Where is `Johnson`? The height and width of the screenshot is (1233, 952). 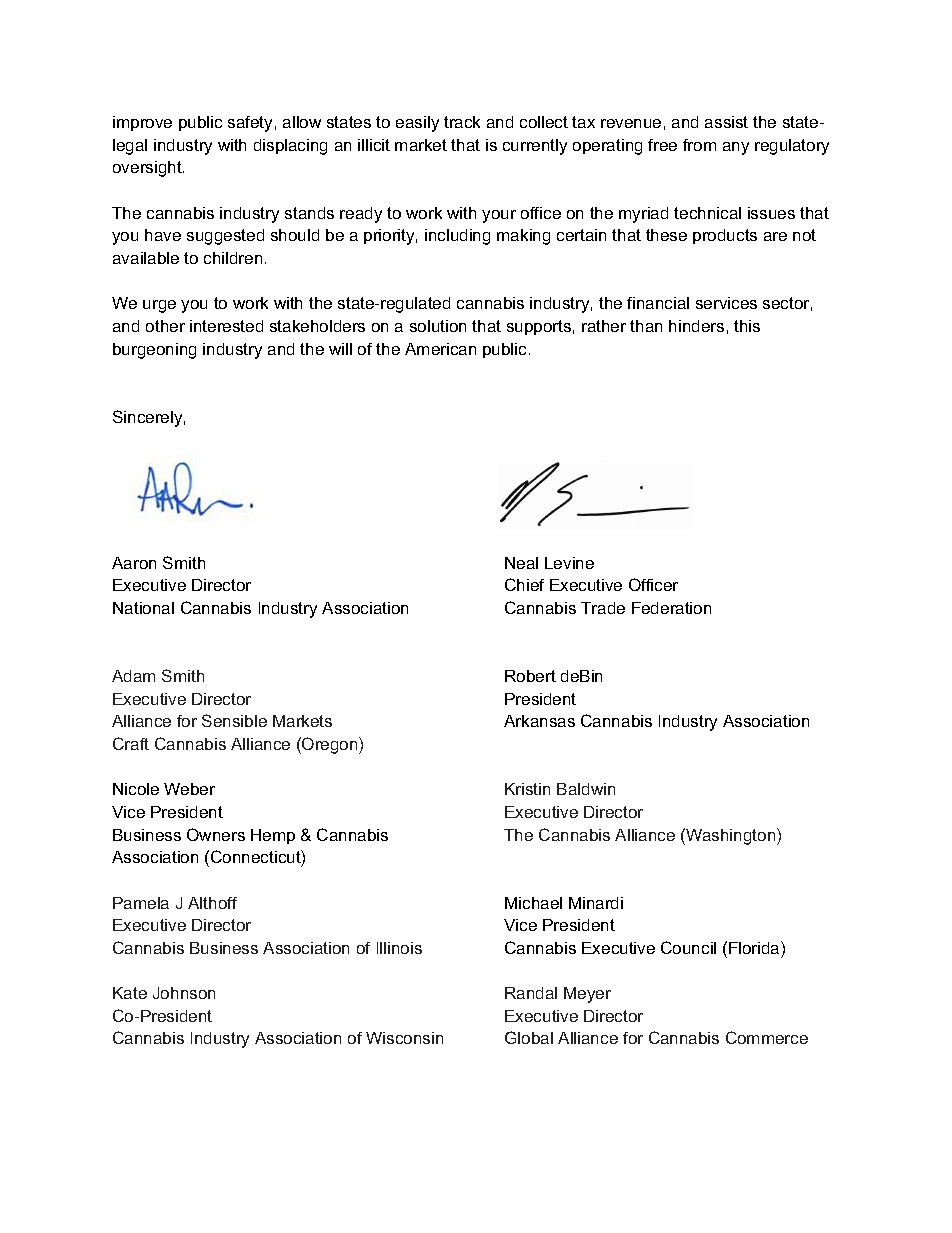
Johnson is located at coordinates (184, 993).
